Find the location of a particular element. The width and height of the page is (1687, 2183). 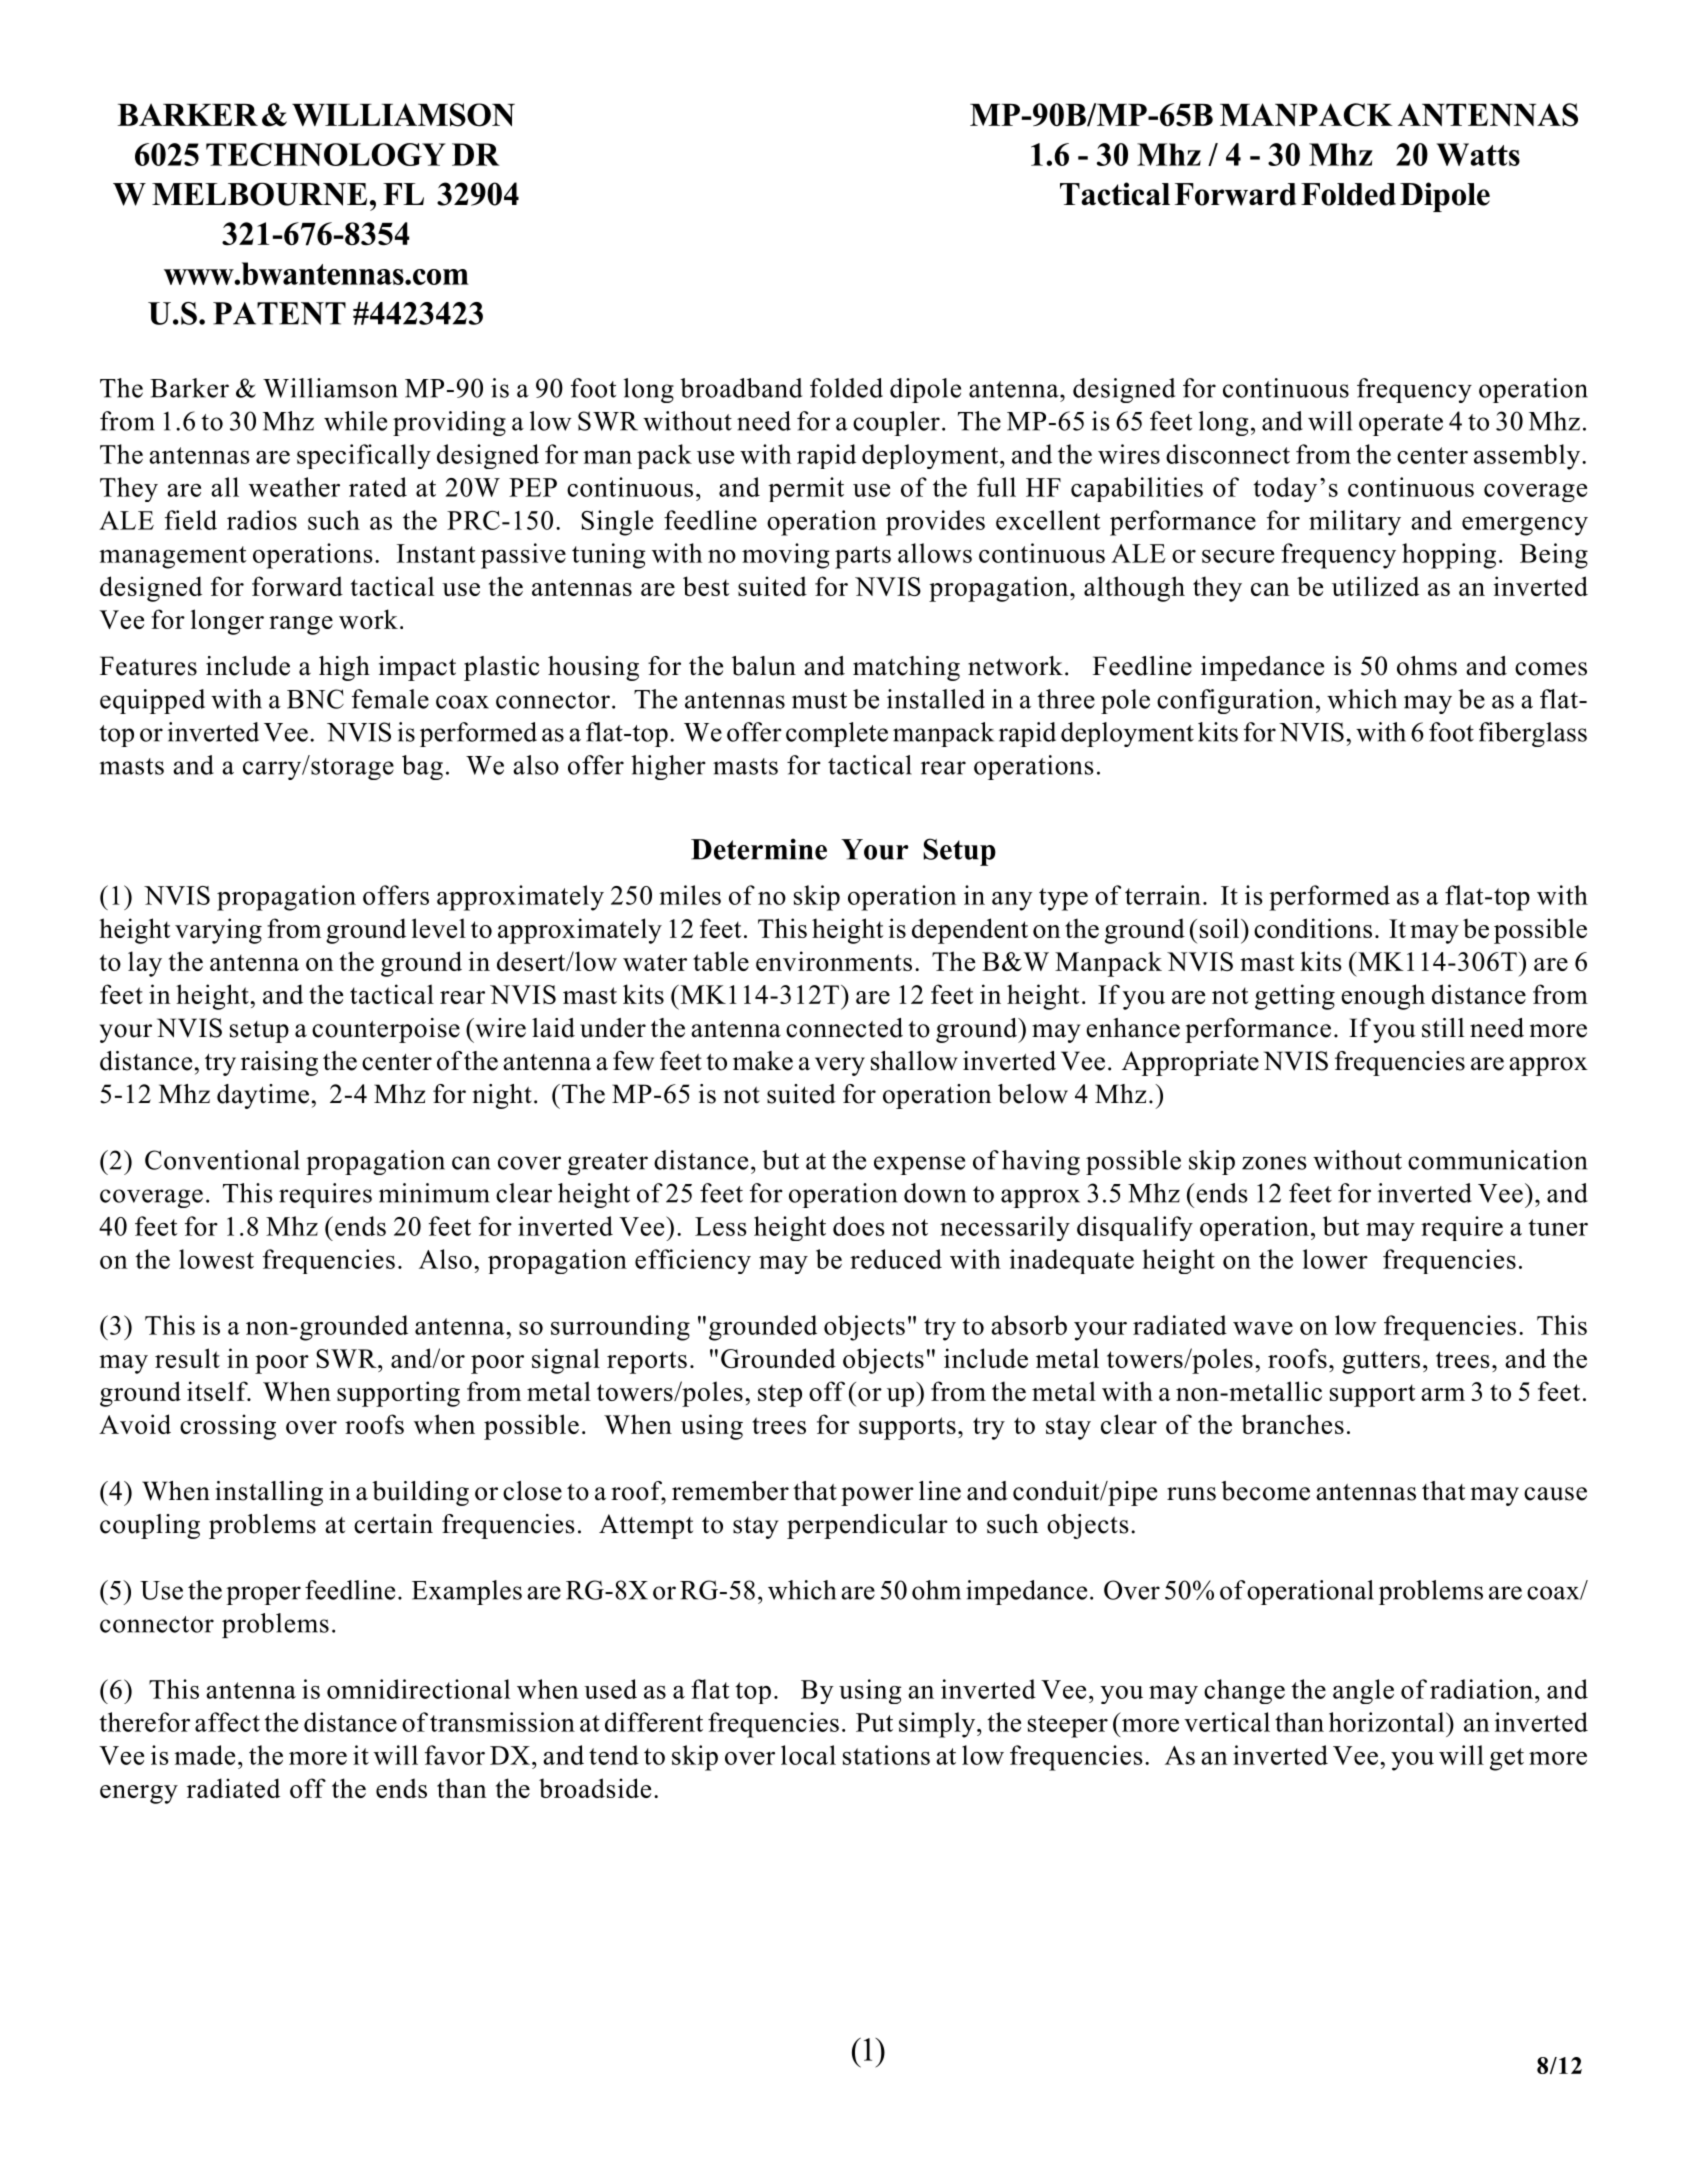

gutters is located at coordinates (1381, 1362).
